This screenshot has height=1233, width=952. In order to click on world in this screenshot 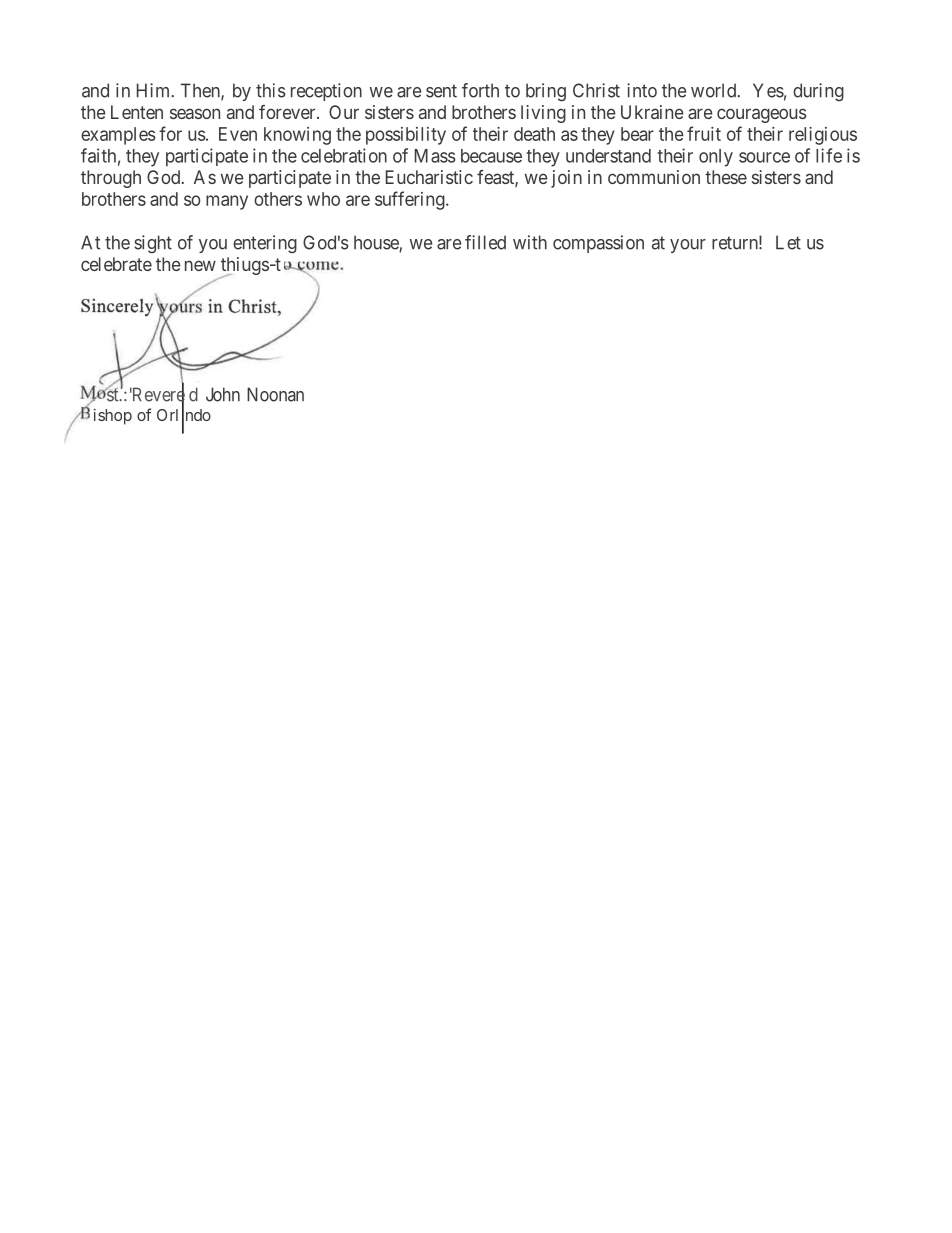, I will do `click(715, 90)`.
